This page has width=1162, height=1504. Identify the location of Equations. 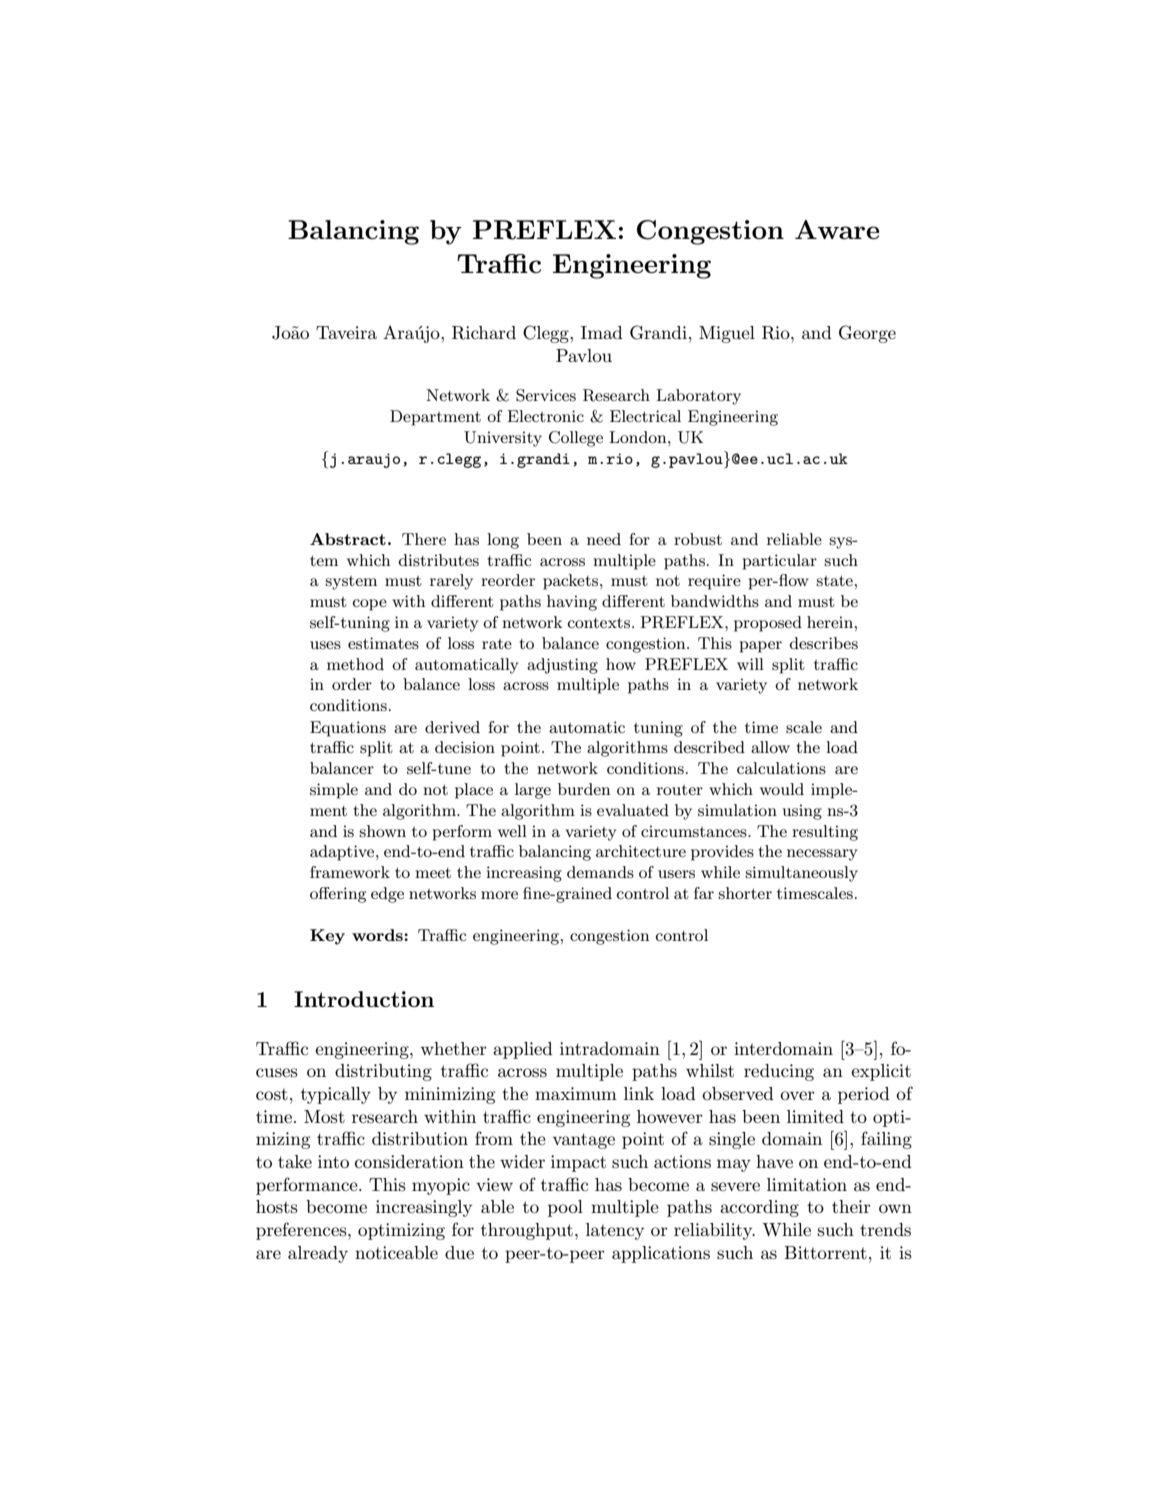
(348, 729).
